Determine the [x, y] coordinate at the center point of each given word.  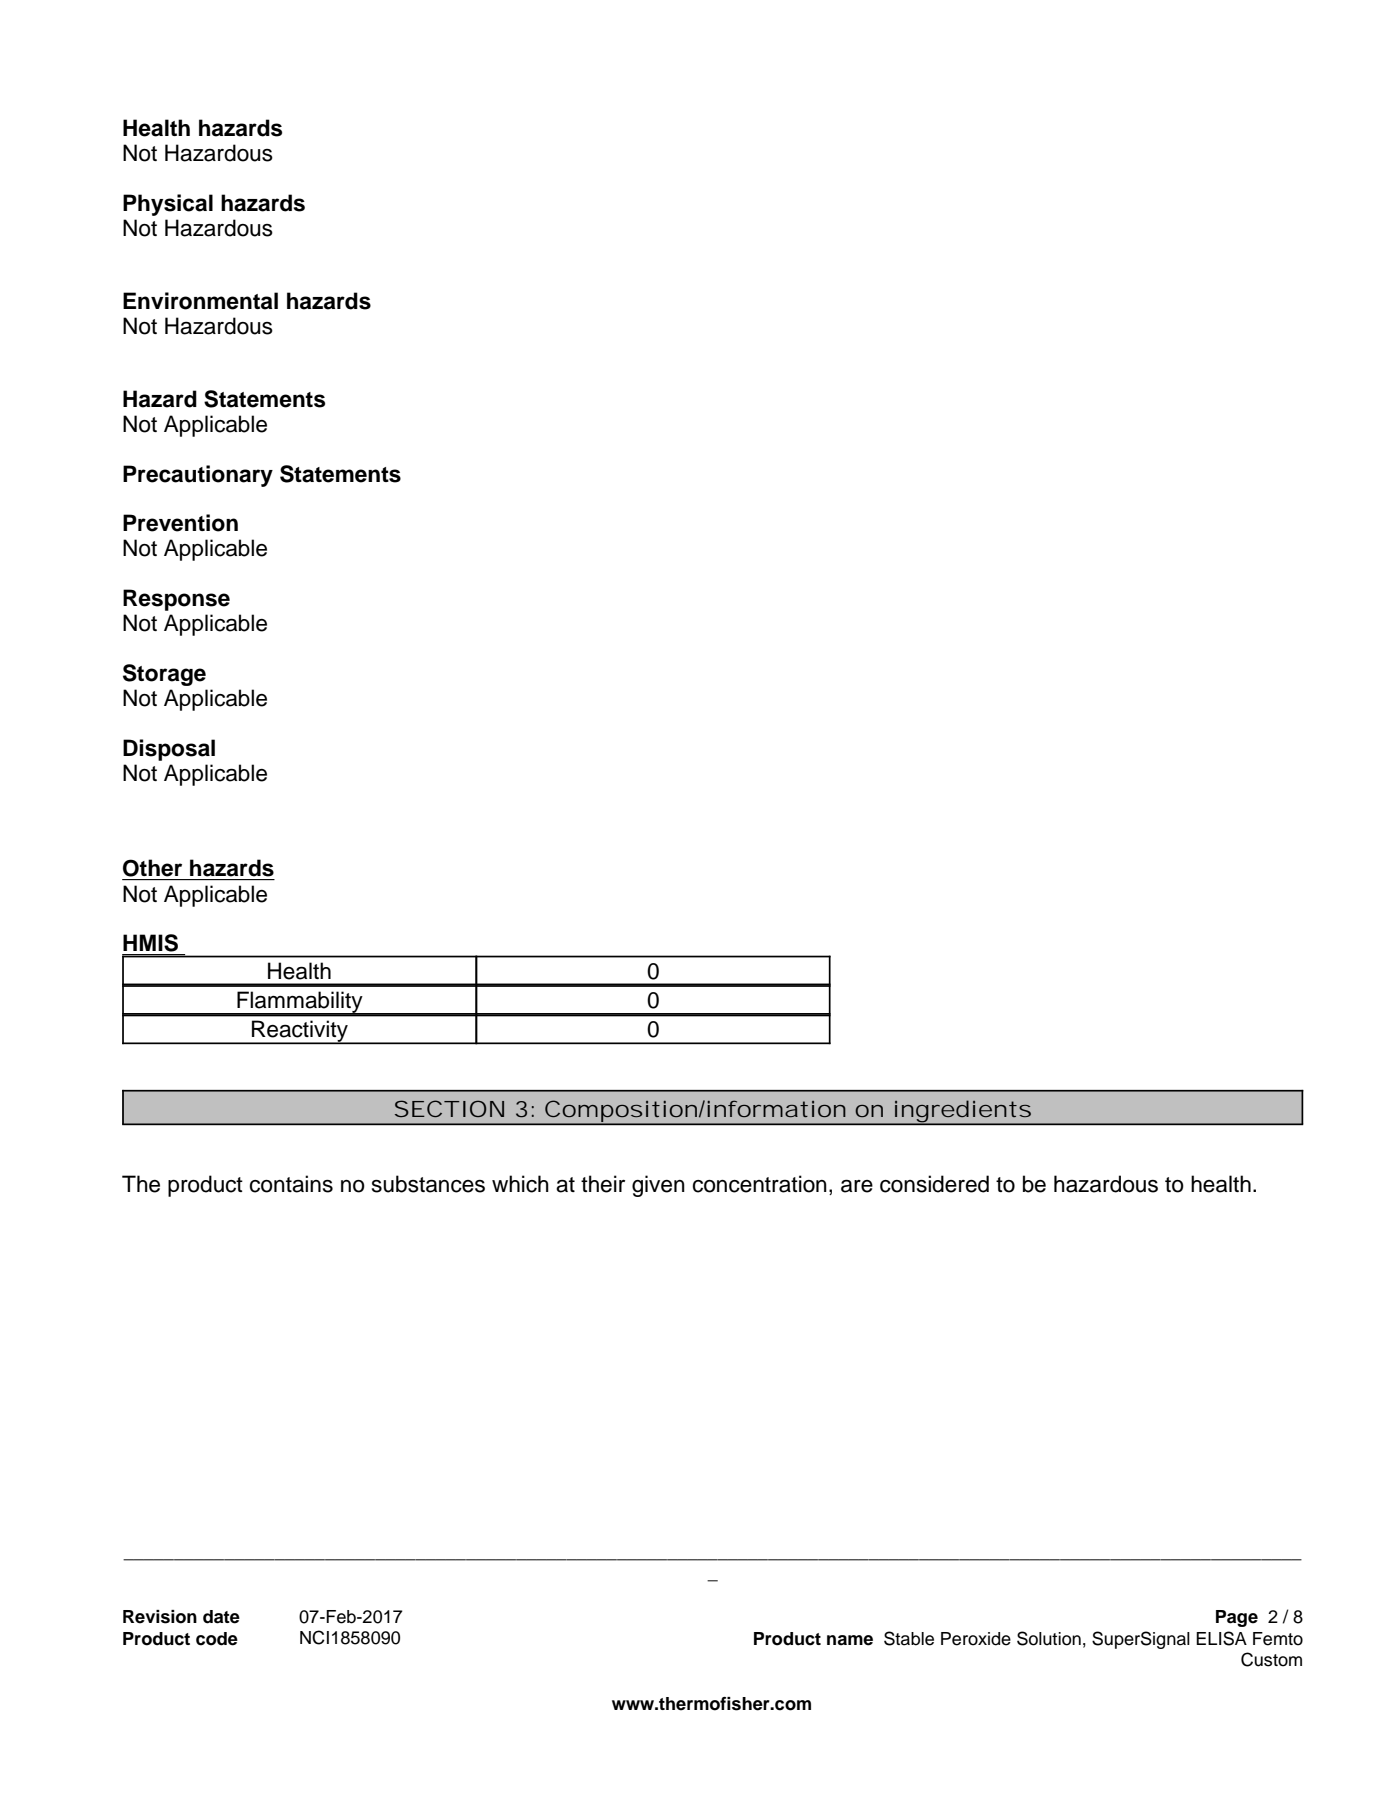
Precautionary [198, 476]
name [850, 1640]
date [221, 1617]
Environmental [200, 301]
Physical [168, 205]
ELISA [1221, 1638]
